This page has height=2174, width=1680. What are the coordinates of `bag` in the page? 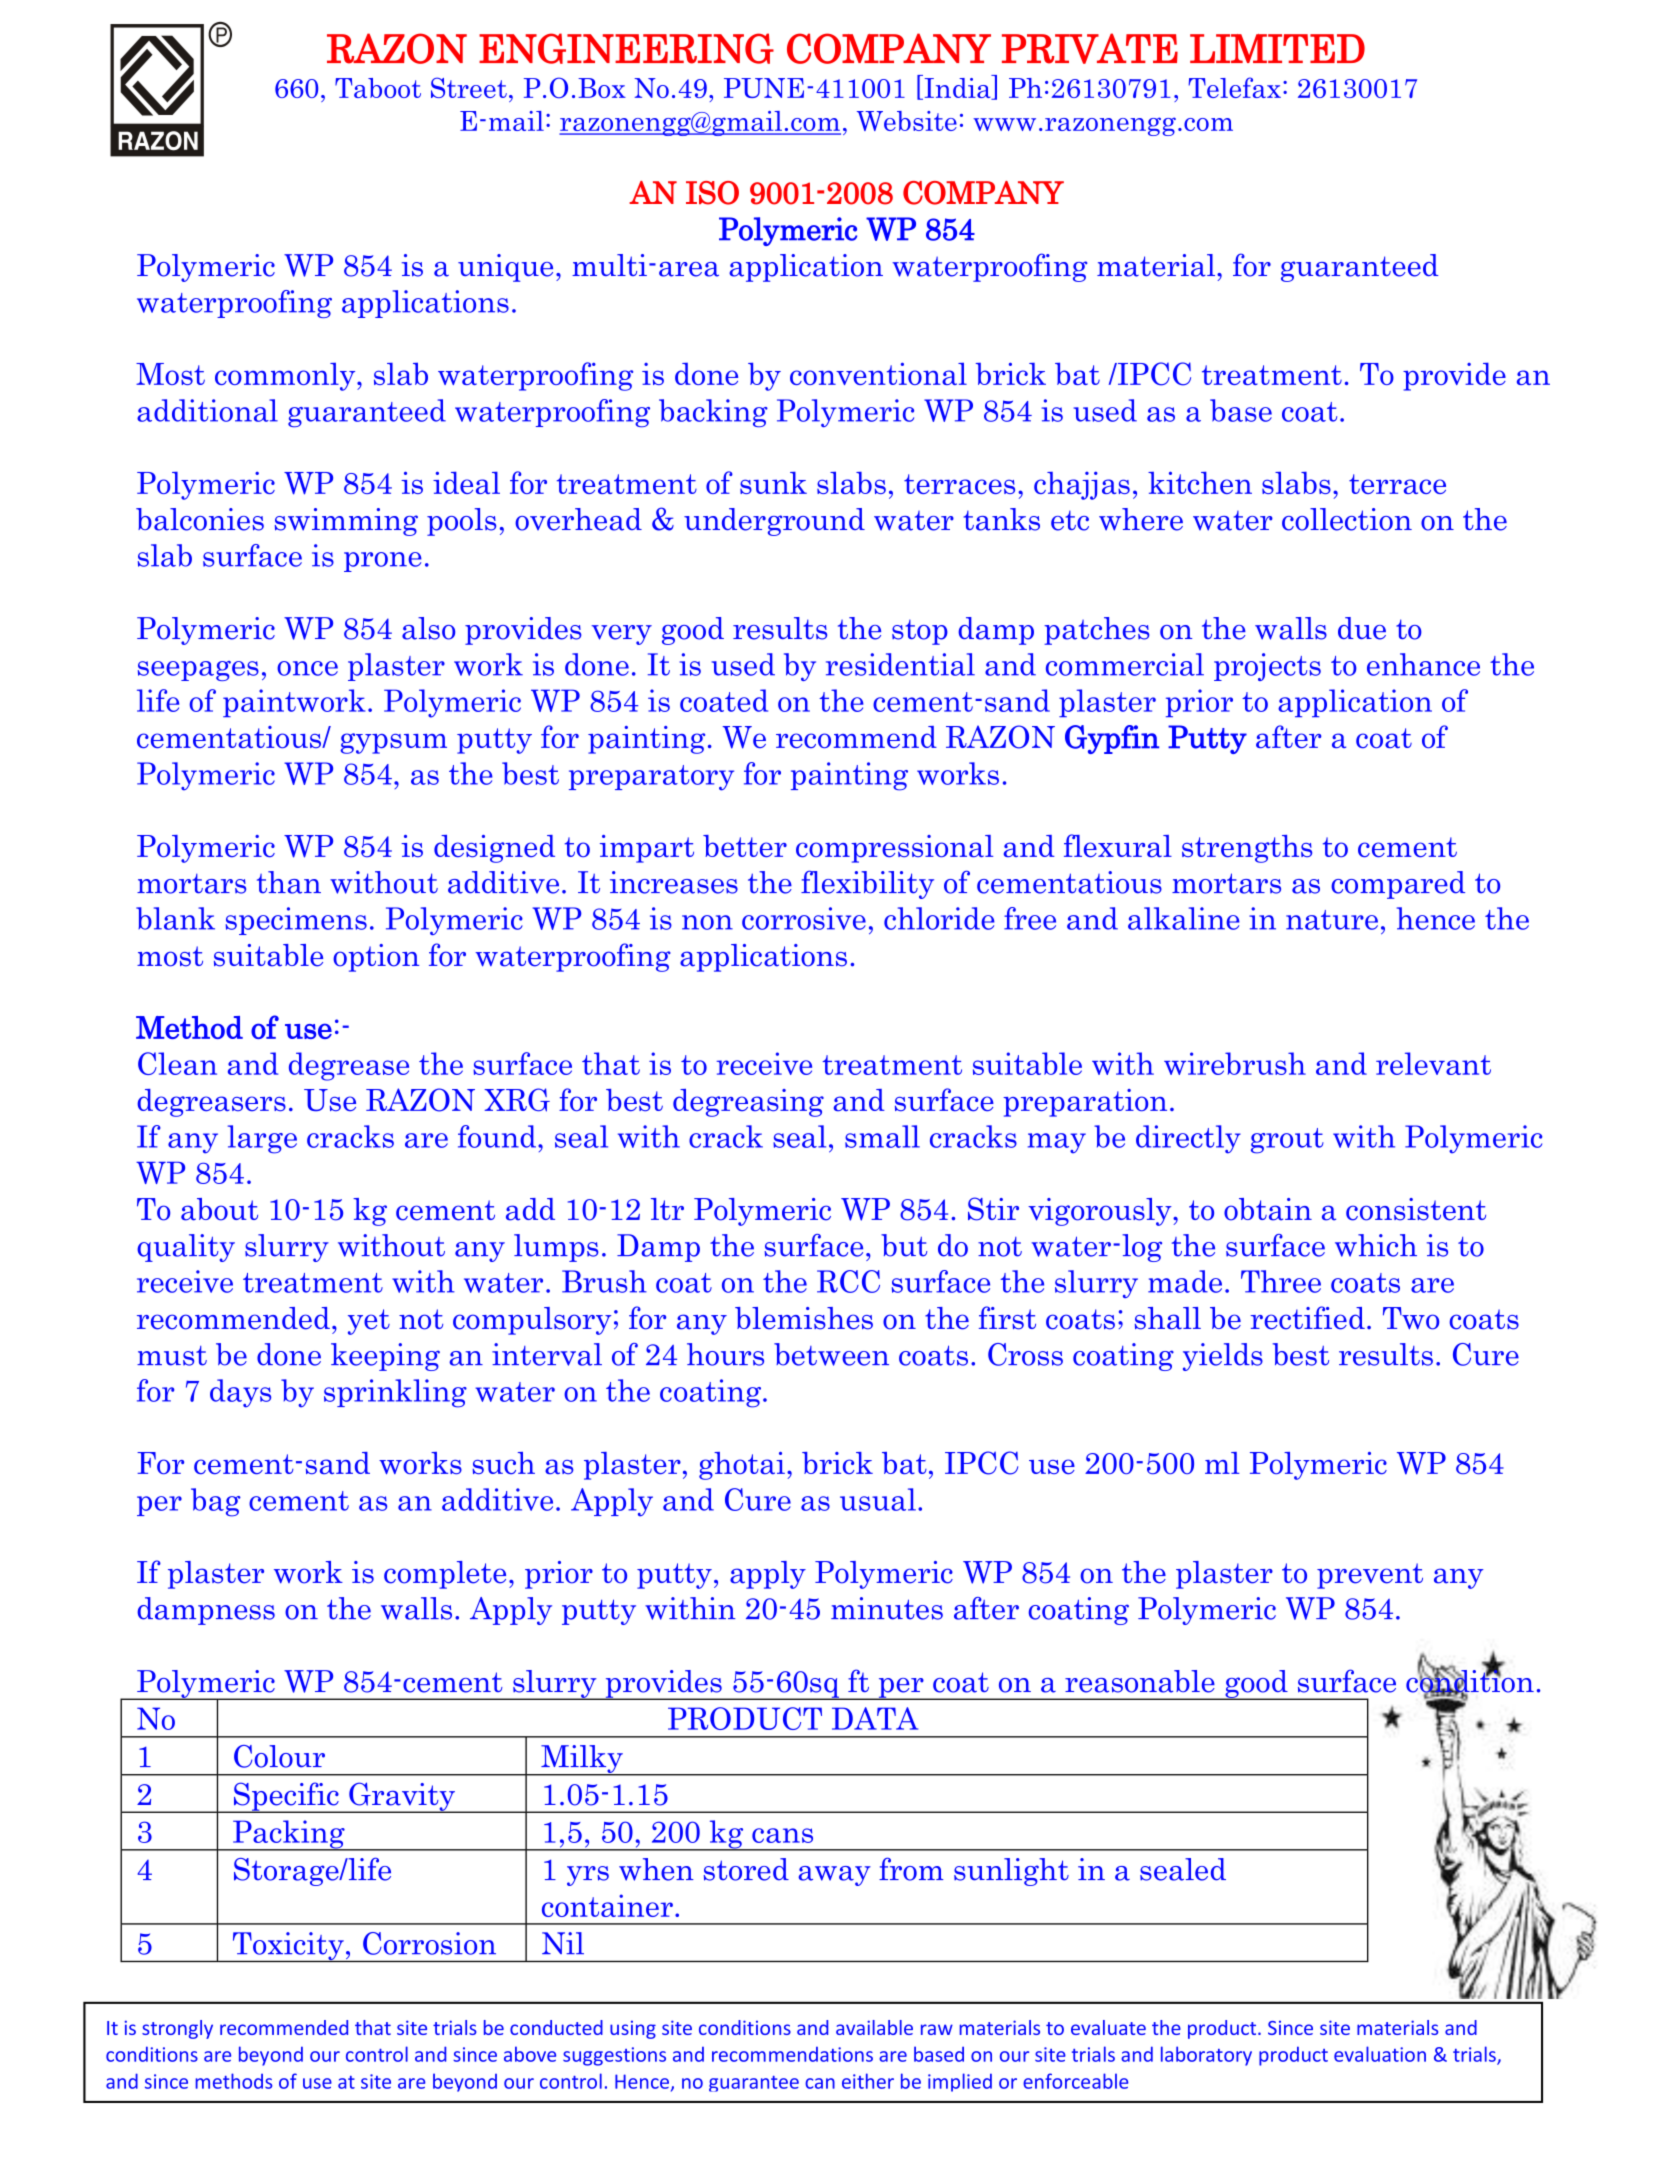 It's located at (216, 1502).
